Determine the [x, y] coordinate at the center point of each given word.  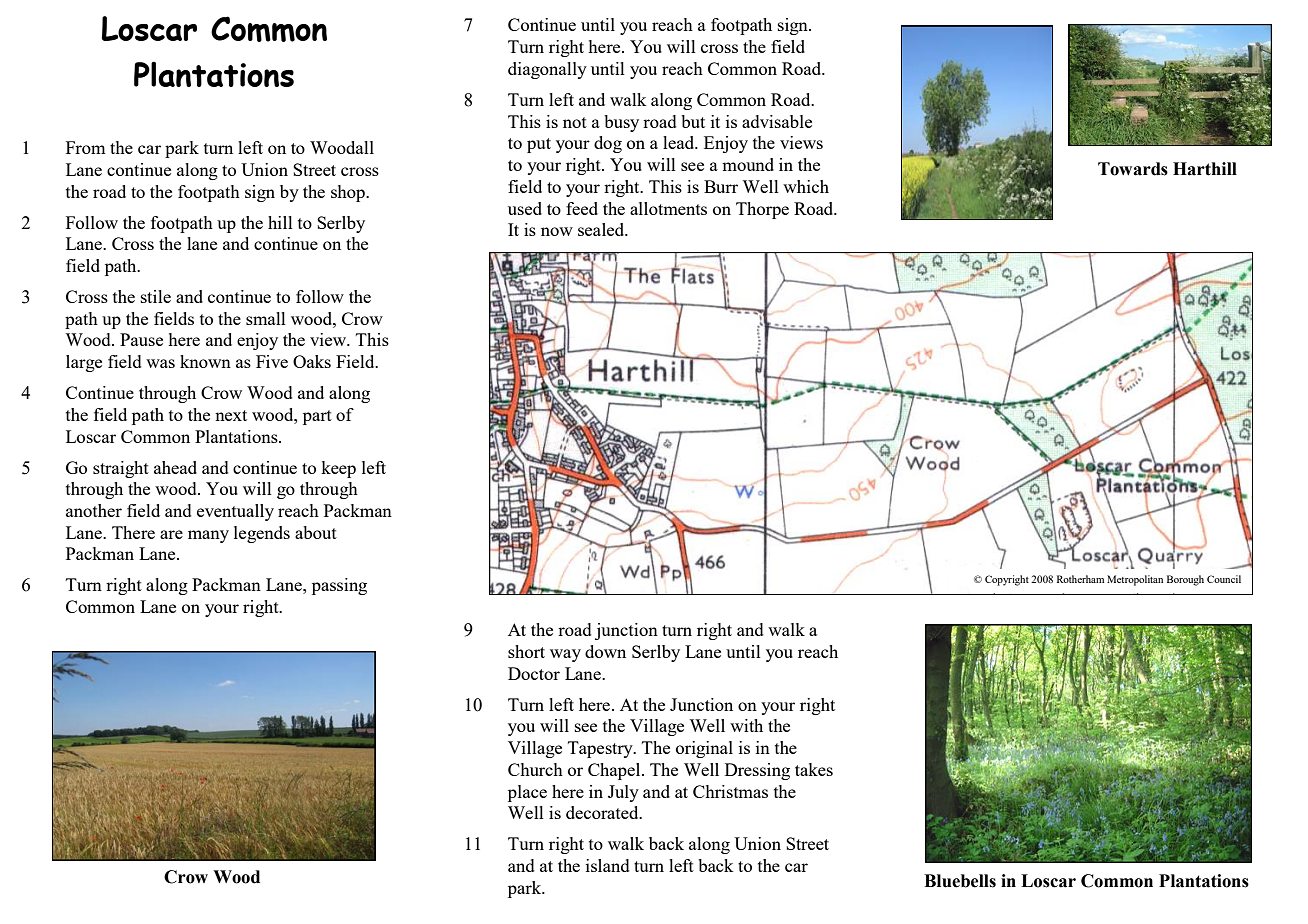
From [86, 147]
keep [338, 469]
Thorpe [762, 210]
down [605, 651]
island [608, 865]
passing [339, 586]
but [693, 121]
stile [156, 296]
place [527, 793]
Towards [1133, 169]
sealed [602, 229]
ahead [175, 467]
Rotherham [1080, 579]
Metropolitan [1135, 580]
